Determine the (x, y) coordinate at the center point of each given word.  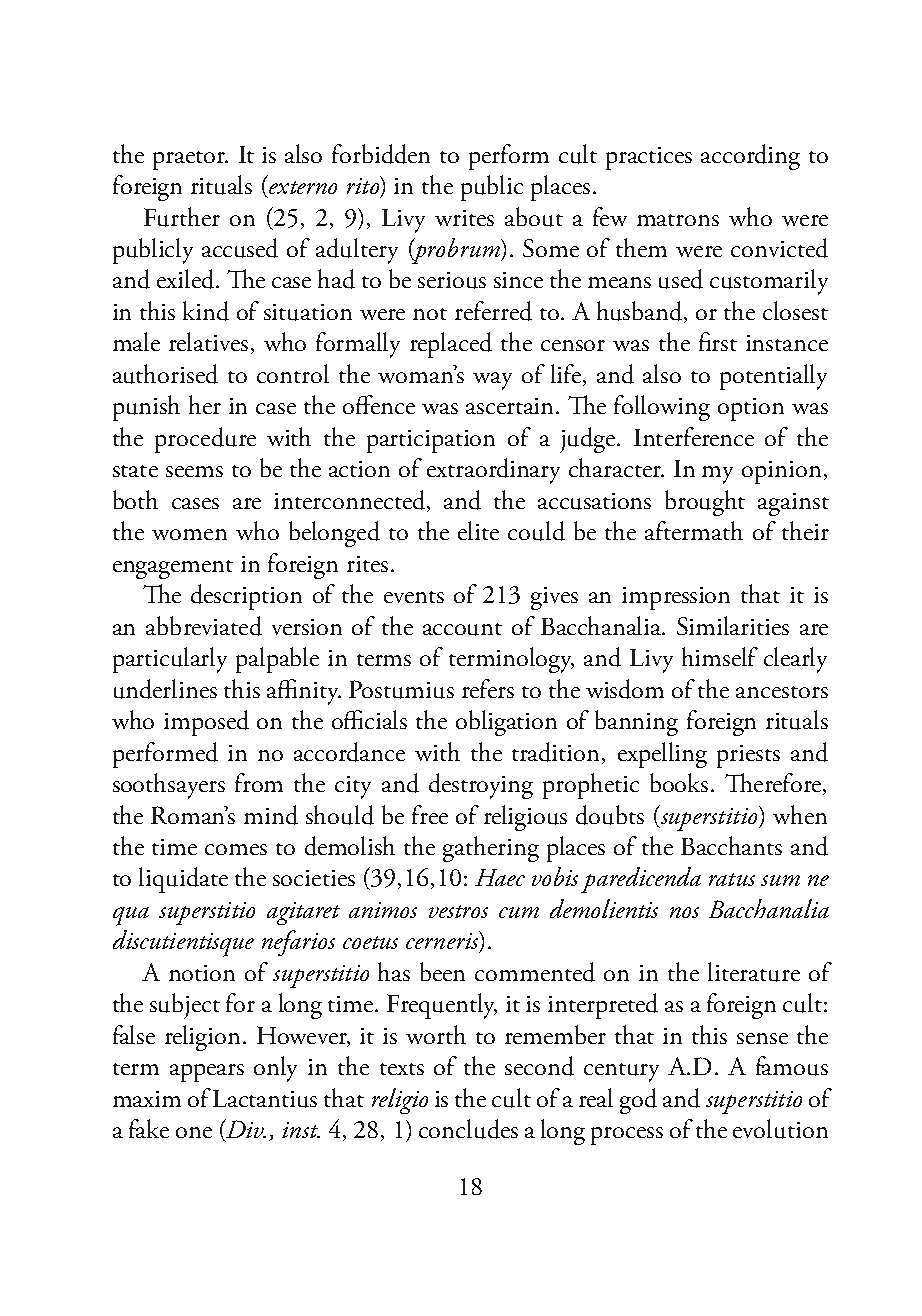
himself (720, 656)
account (462, 629)
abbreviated (204, 626)
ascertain (511, 406)
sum (780, 880)
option (751, 409)
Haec (500, 877)
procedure (205, 440)
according (750, 157)
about (534, 217)
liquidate (183, 880)
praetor (190, 160)
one (194, 1132)
